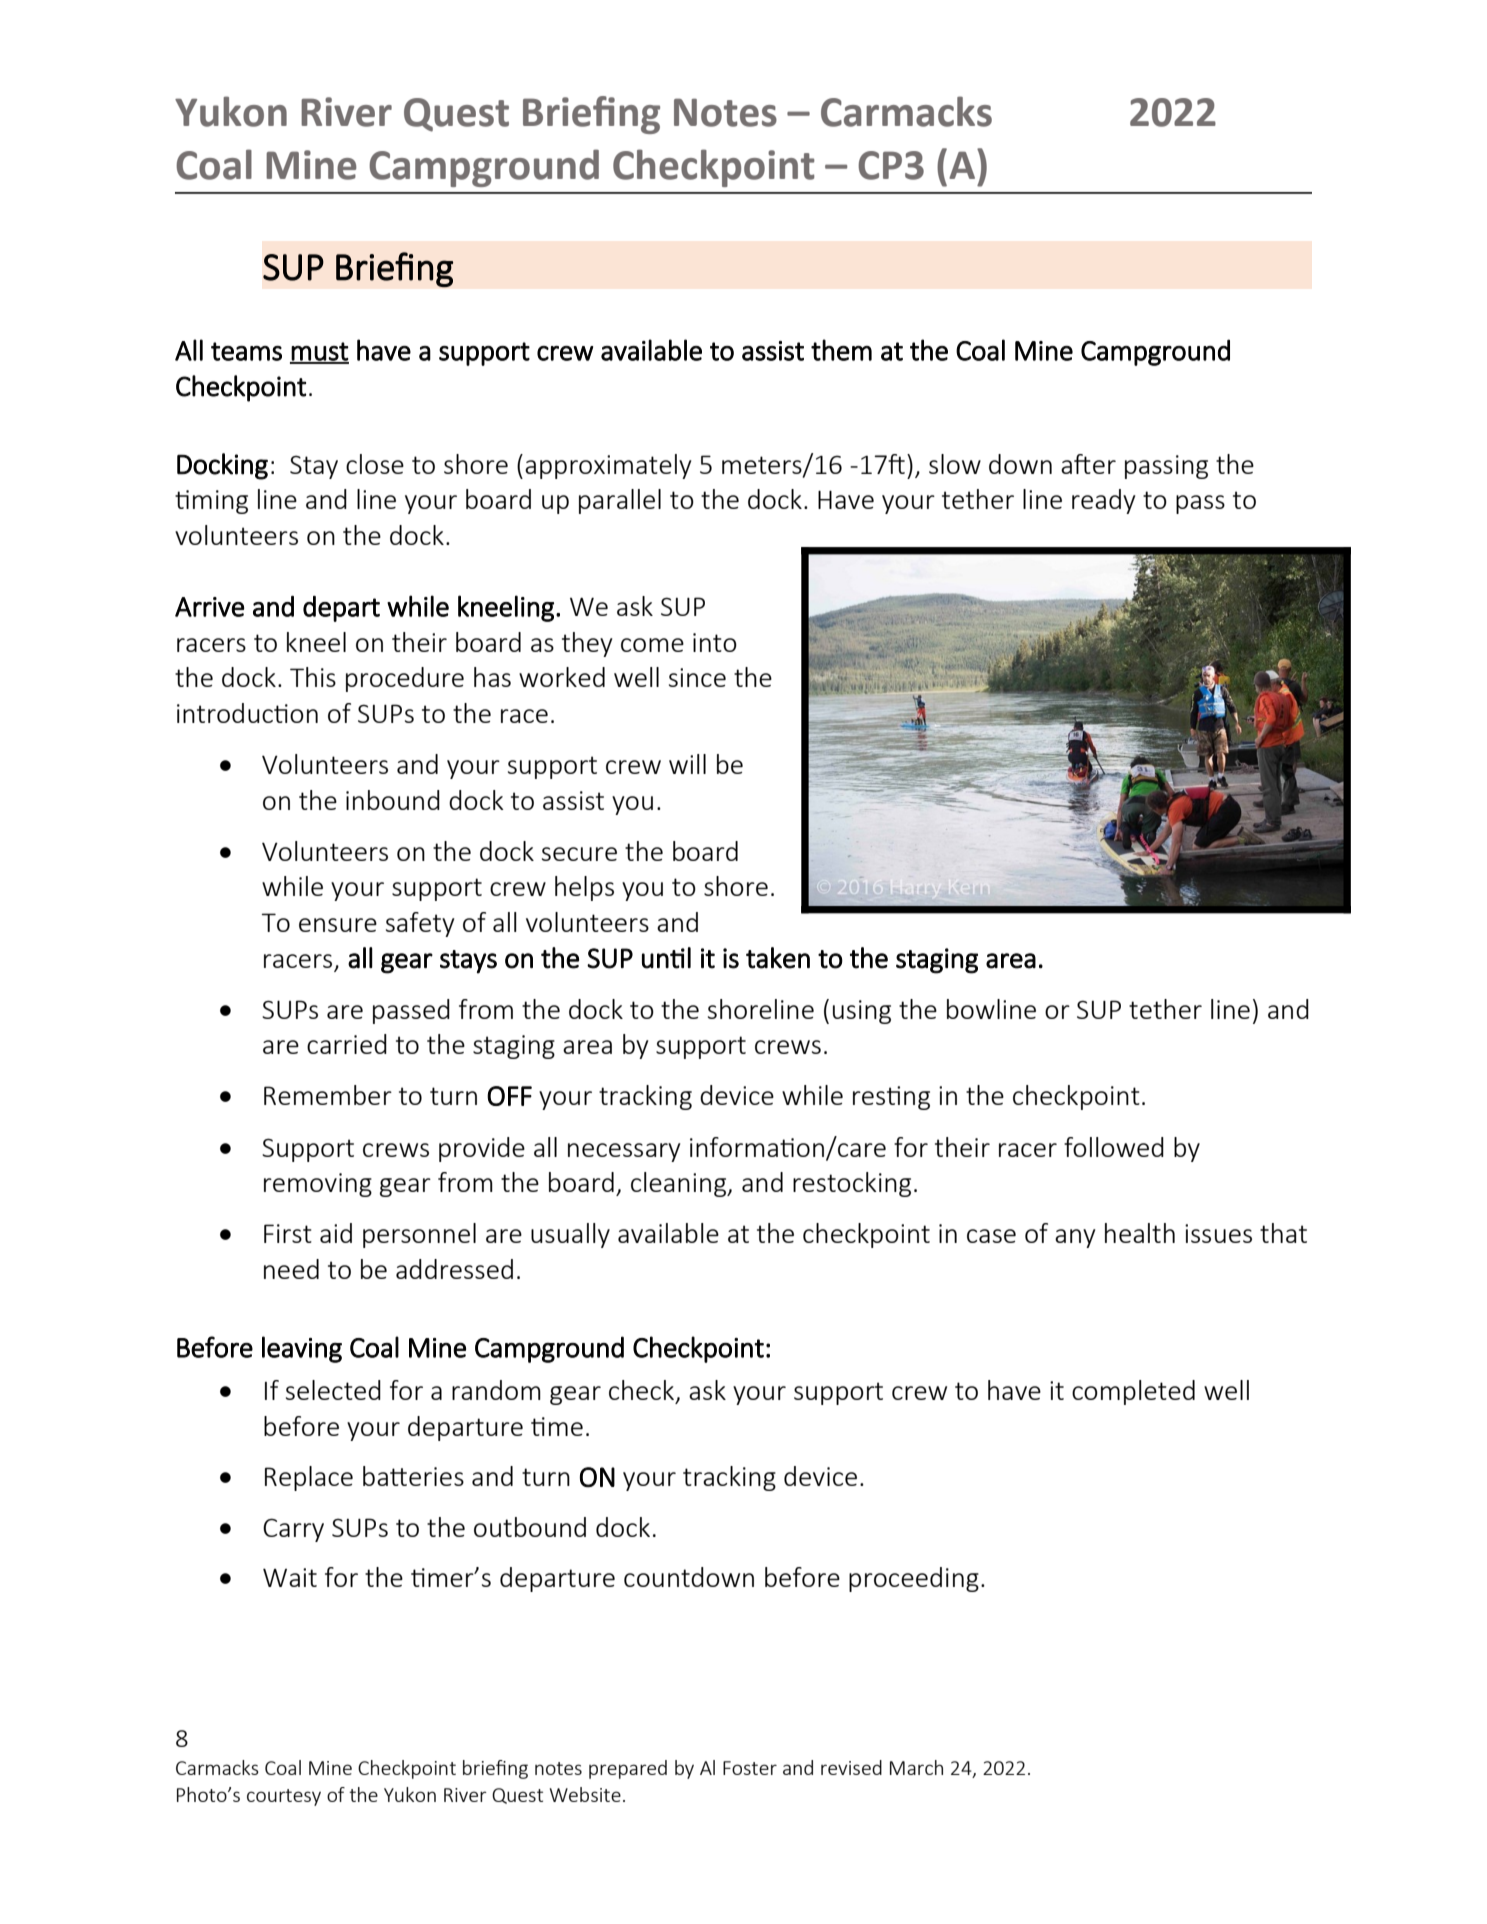 This image has height=1924, width=1487. Describe the element at coordinates (319, 352) in the image. I see `must` at that location.
